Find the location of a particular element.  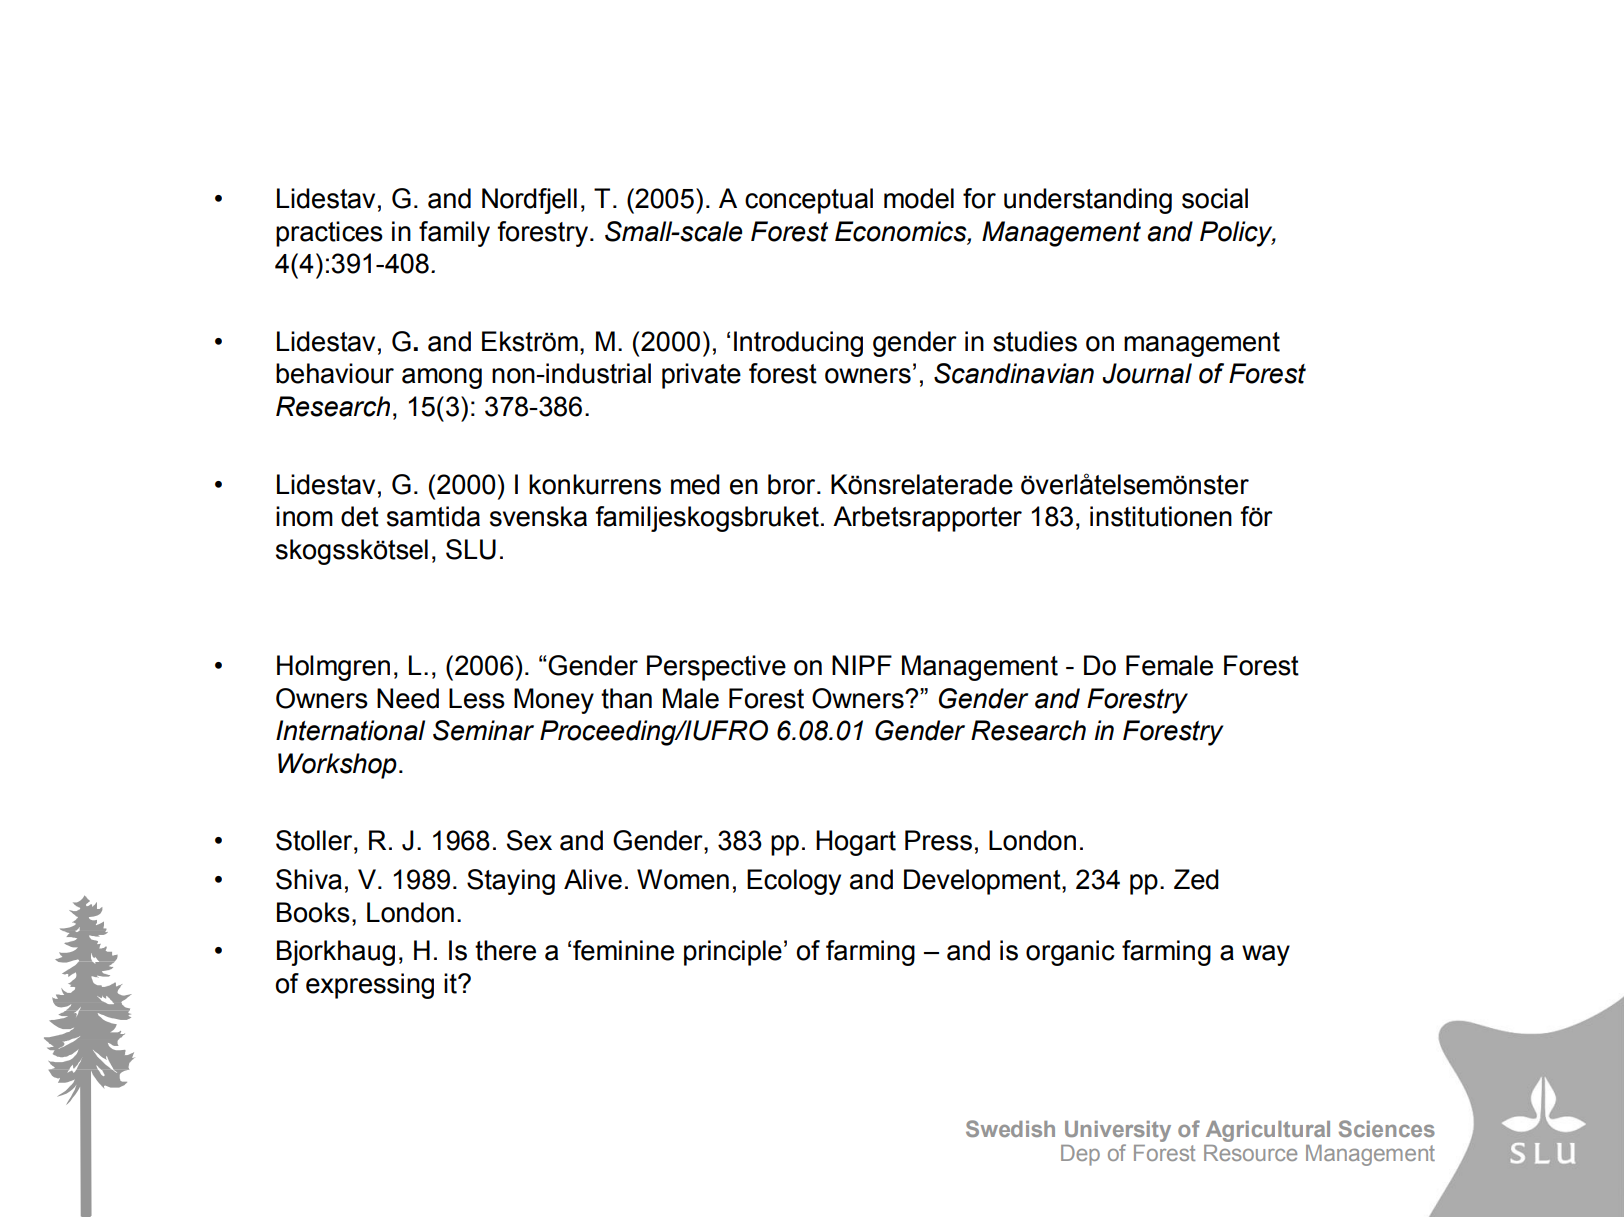

conceptual is located at coordinates (809, 201).
